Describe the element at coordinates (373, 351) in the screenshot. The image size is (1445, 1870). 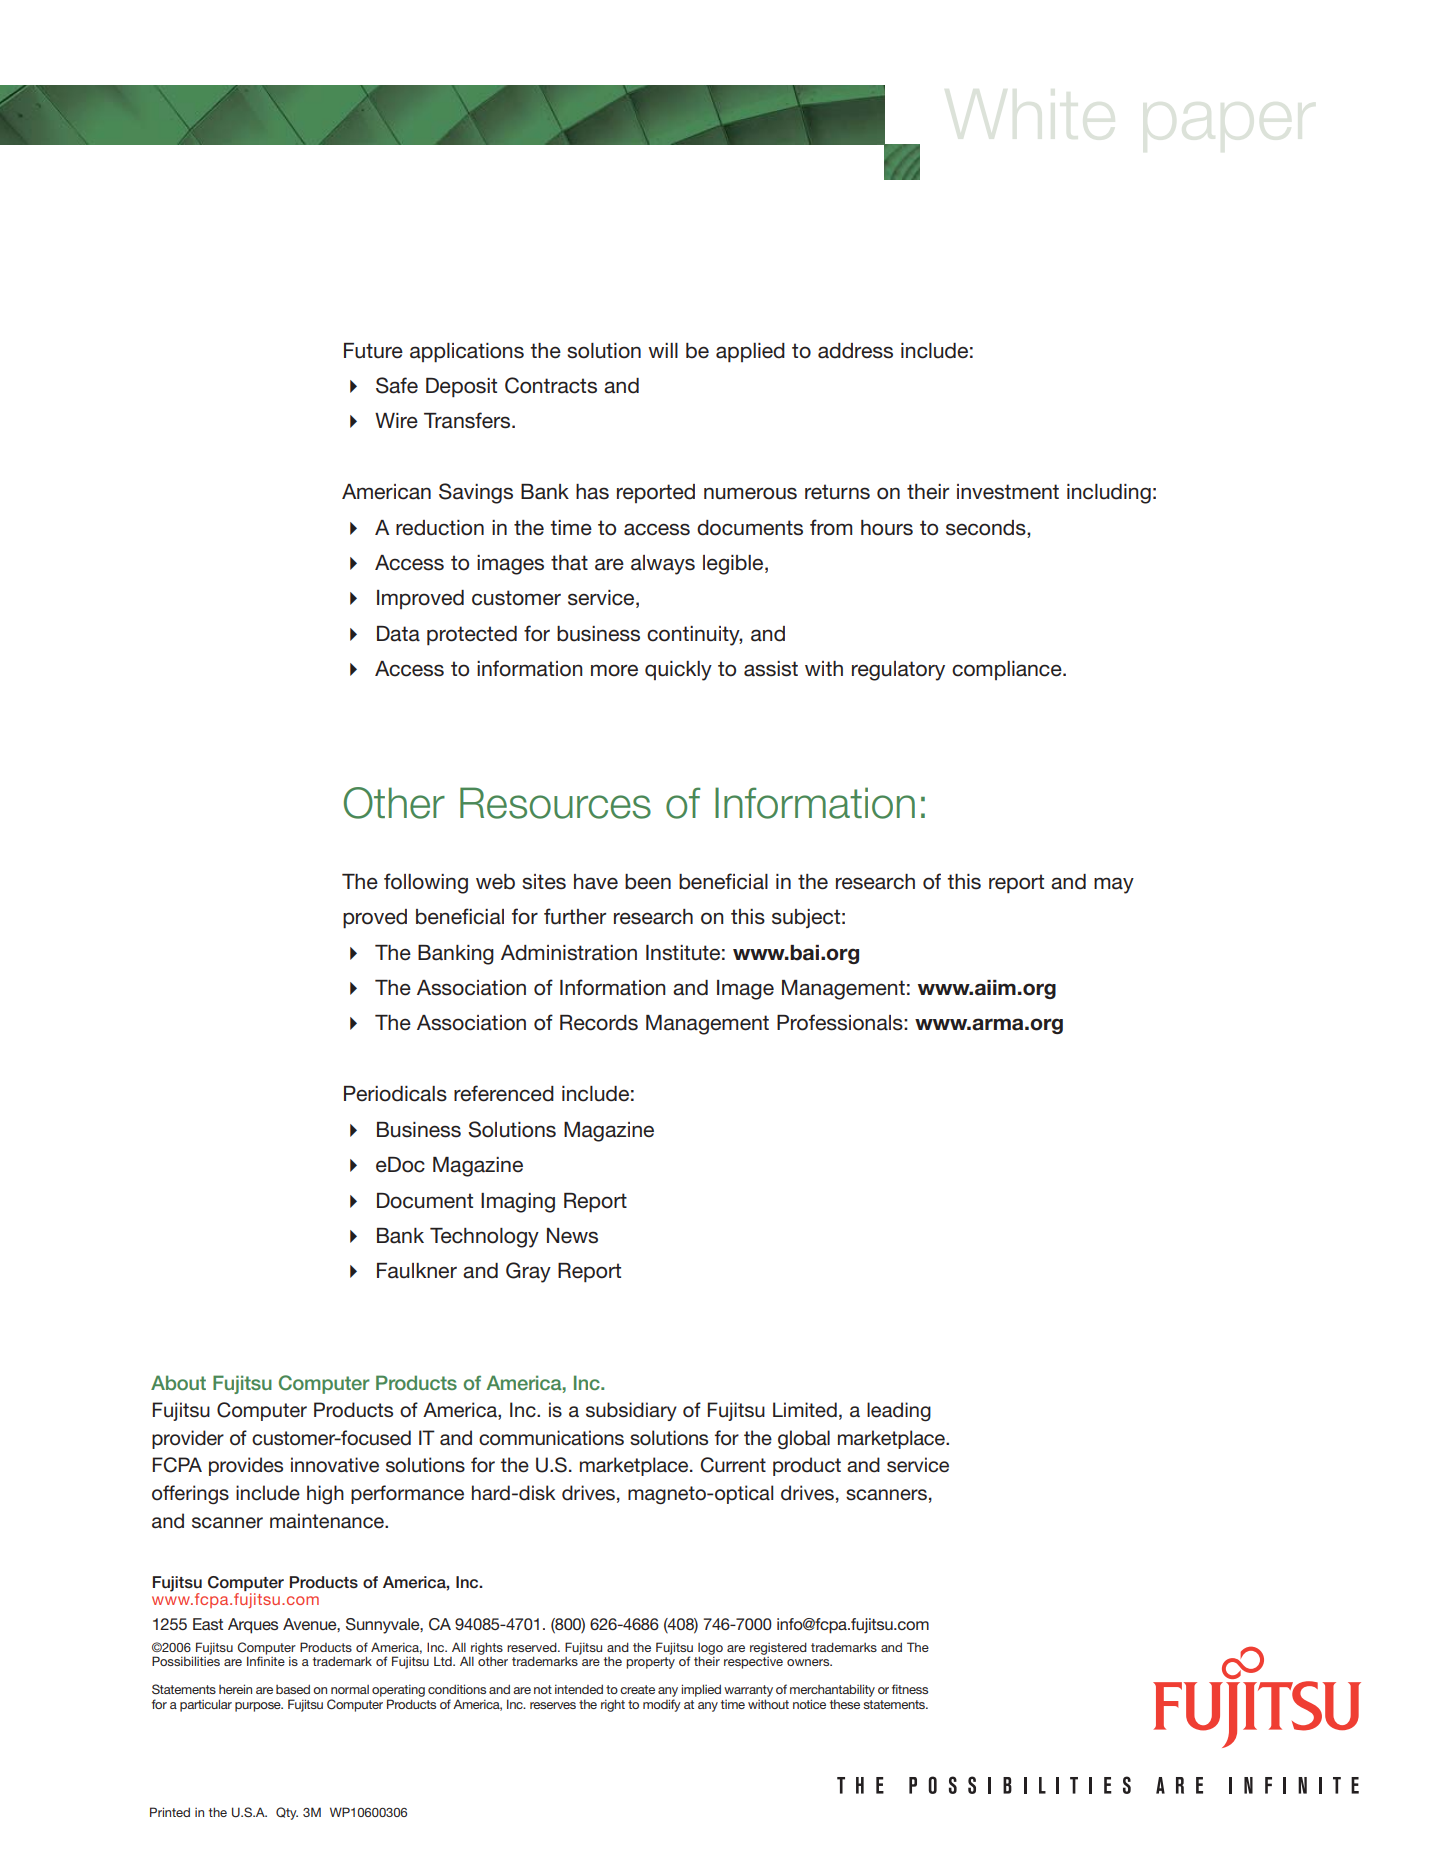
I see `Future` at that location.
